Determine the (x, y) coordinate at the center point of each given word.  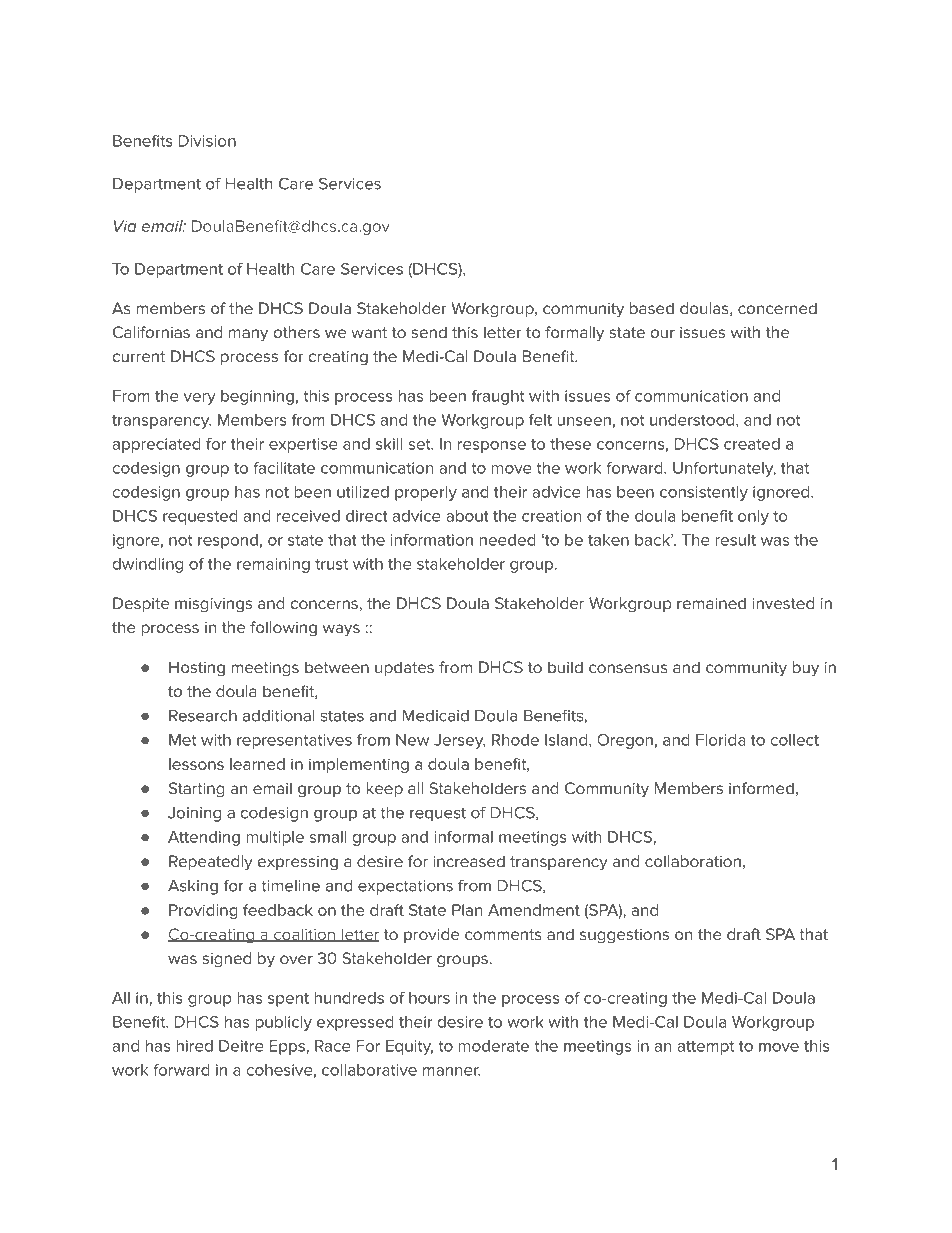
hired (194, 1046)
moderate (493, 1046)
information (432, 540)
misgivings (213, 605)
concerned (777, 308)
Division (207, 141)
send (429, 332)
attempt (706, 1048)
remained (711, 603)
